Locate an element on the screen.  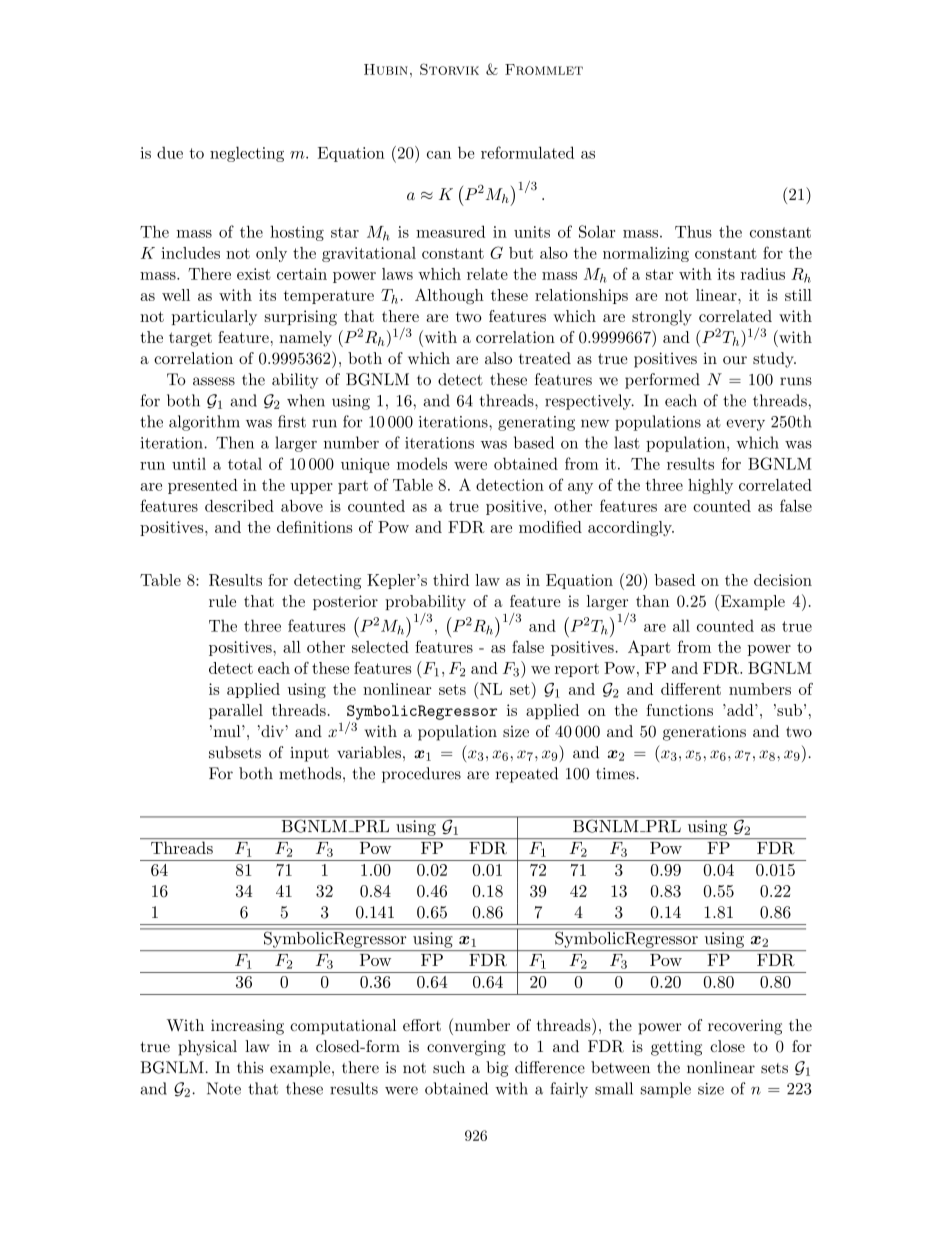
neglecting is located at coordinates (247, 154).
